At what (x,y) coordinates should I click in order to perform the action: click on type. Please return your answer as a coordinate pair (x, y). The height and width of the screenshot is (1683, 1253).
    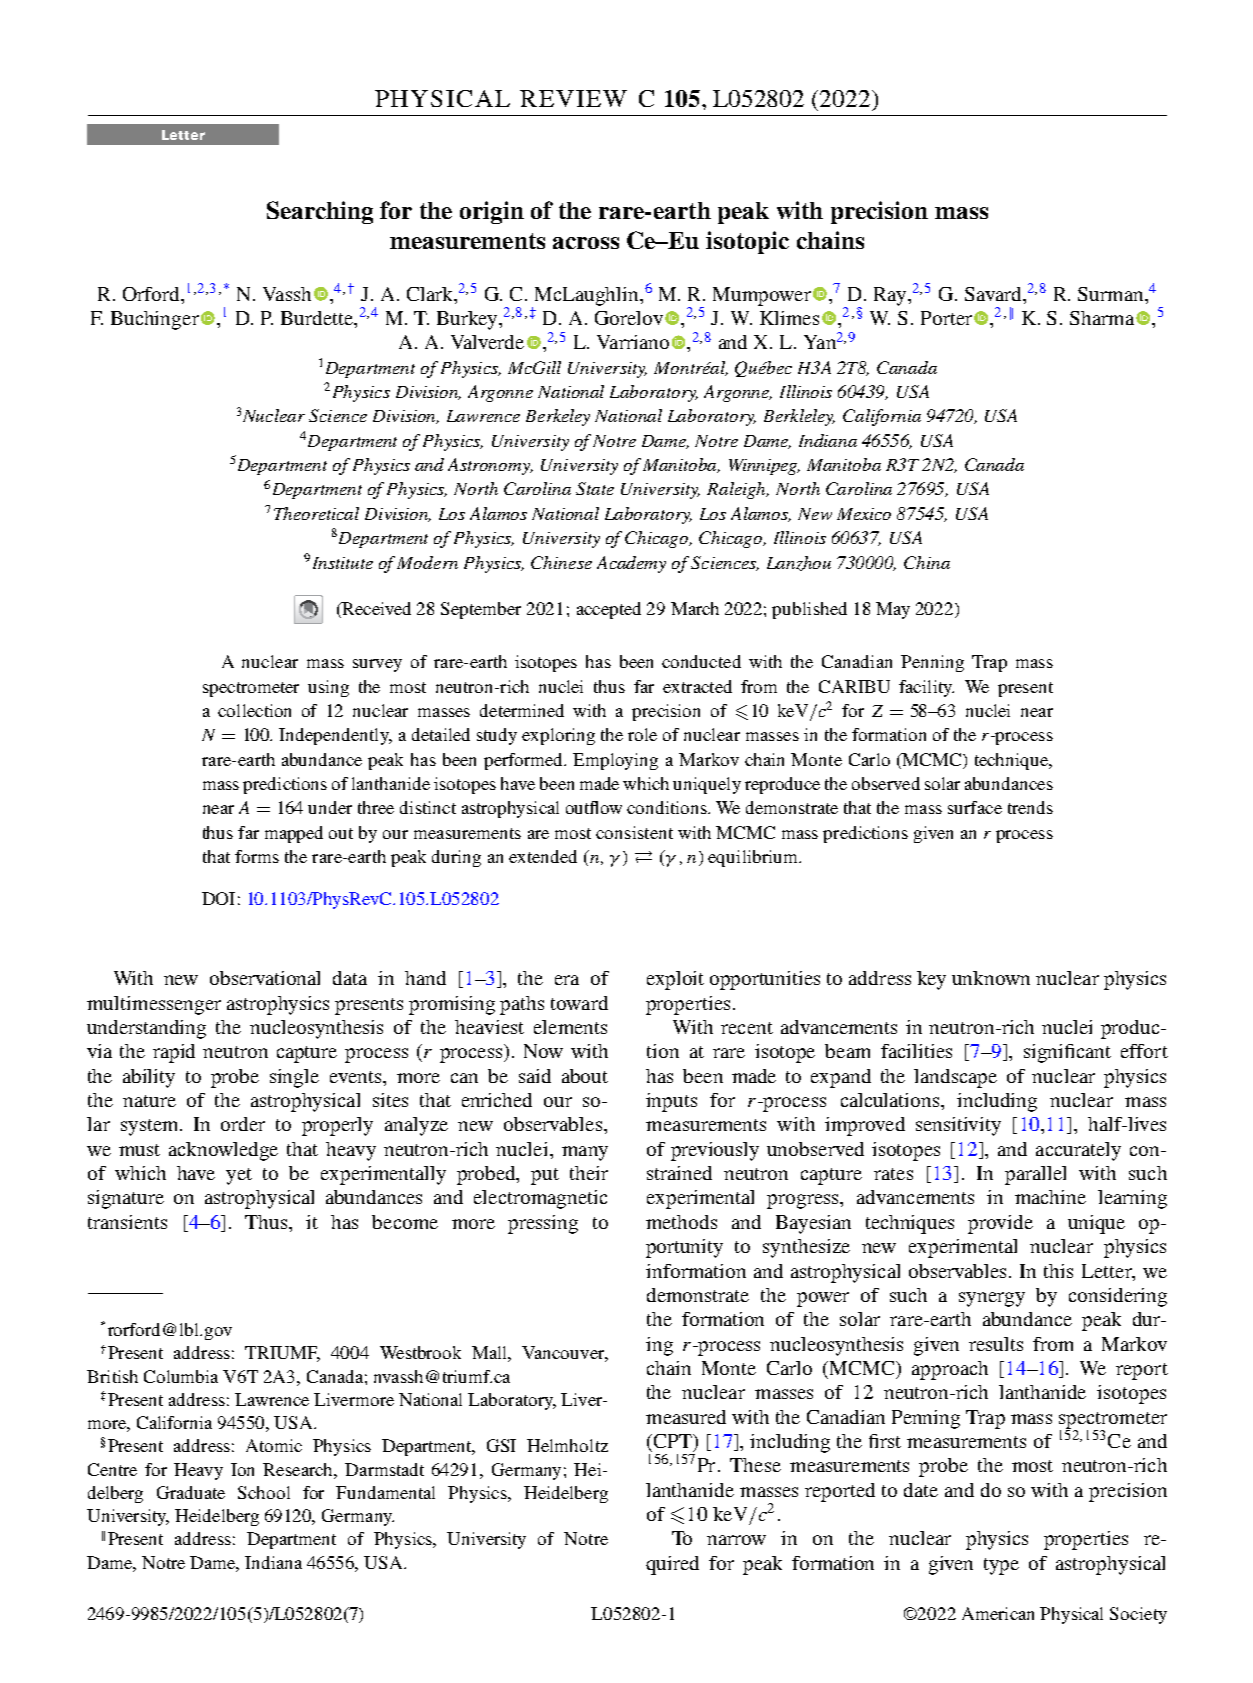
    Looking at the image, I should click on (1001, 1566).
